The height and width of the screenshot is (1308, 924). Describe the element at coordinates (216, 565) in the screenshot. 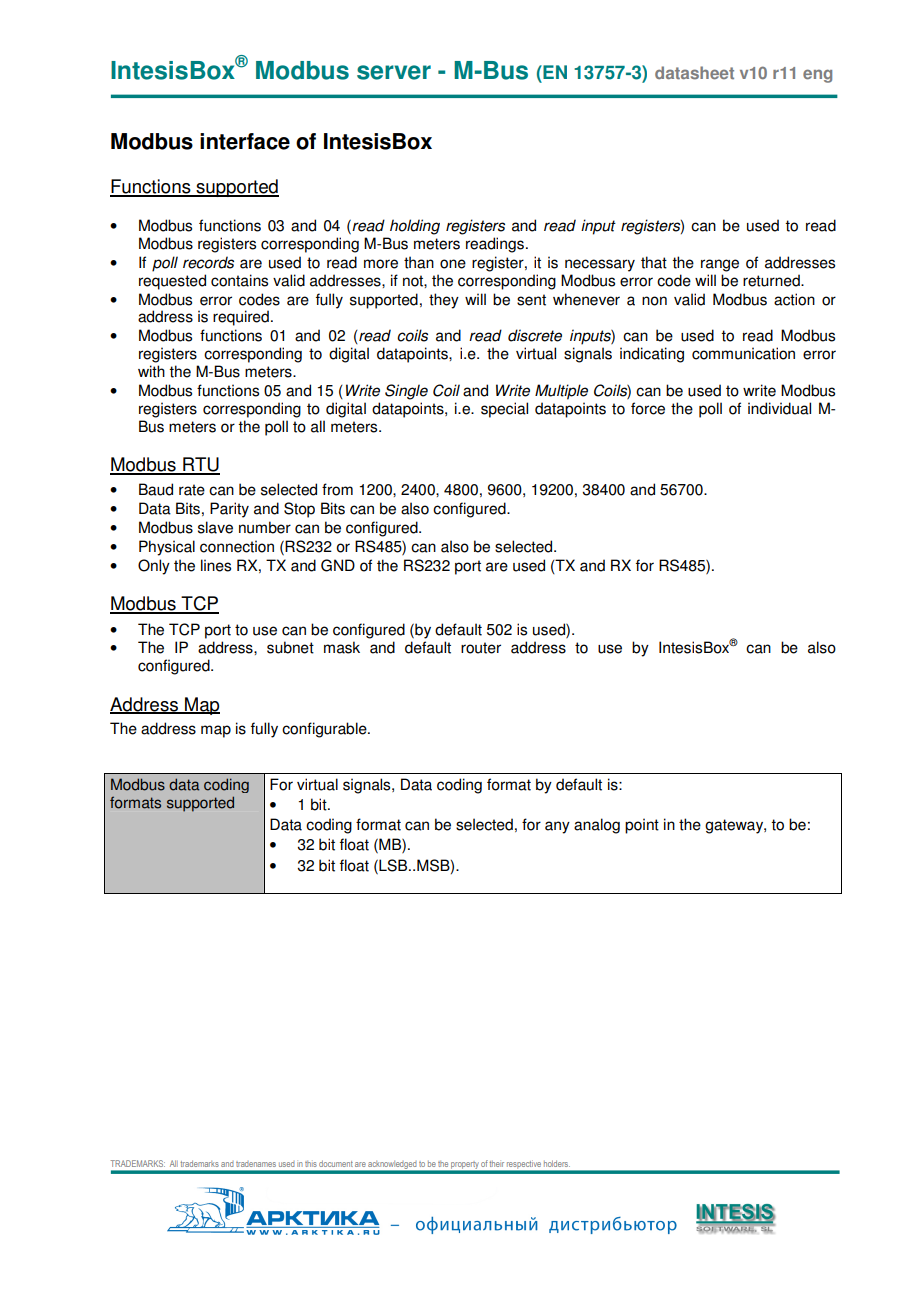

I see `lines` at that location.
